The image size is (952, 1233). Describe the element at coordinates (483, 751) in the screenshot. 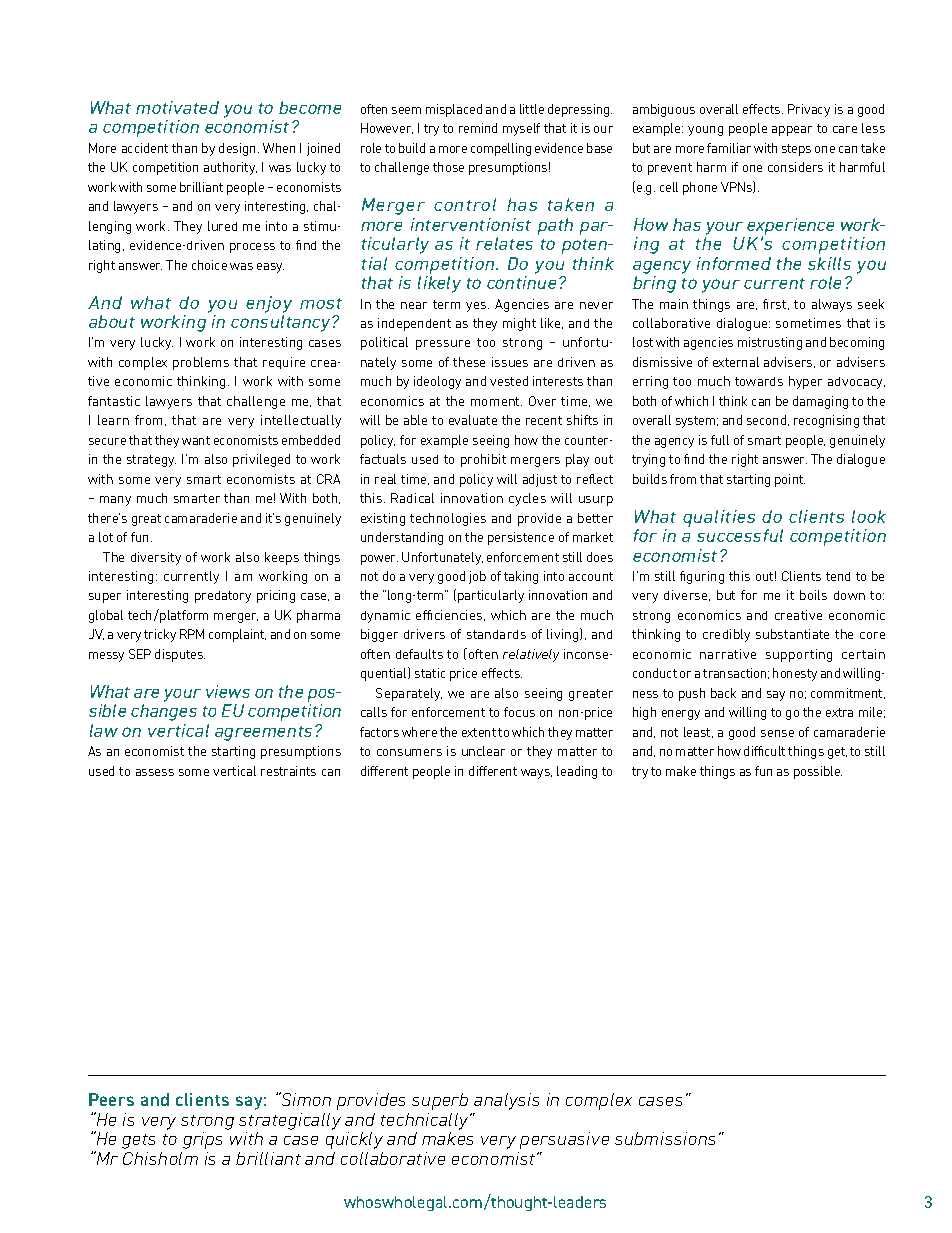

I see `unclear` at that location.
